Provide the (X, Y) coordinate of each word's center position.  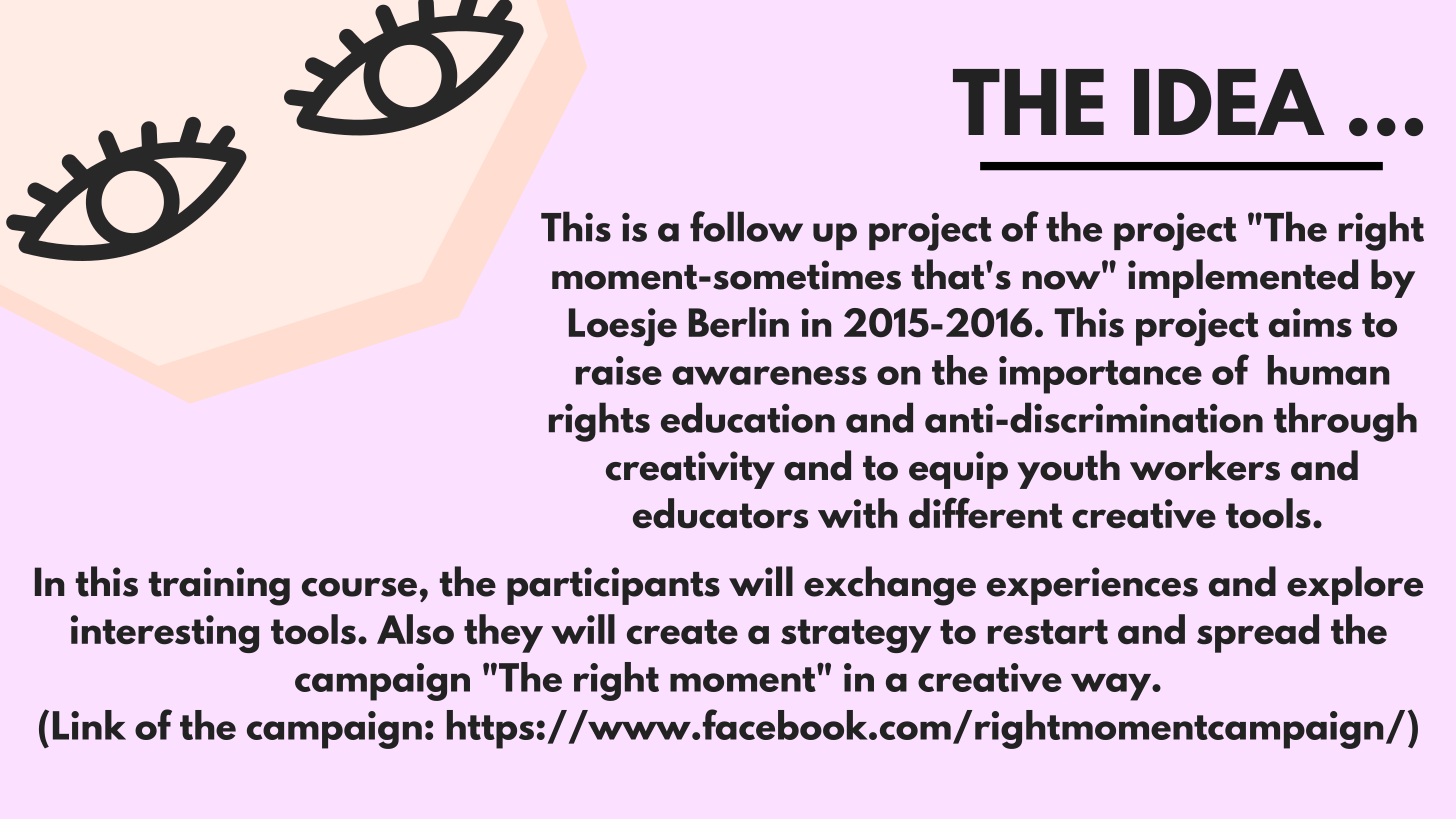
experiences (1092, 586)
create (682, 632)
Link (89, 725)
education (748, 417)
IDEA (1229, 102)
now (1062, 280)
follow (746, 226)
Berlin (739, 322)
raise (619, 370)
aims (1310, 323)
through (1345, 422)
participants (613, 586)
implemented (1243, 278)
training (219, 586)
